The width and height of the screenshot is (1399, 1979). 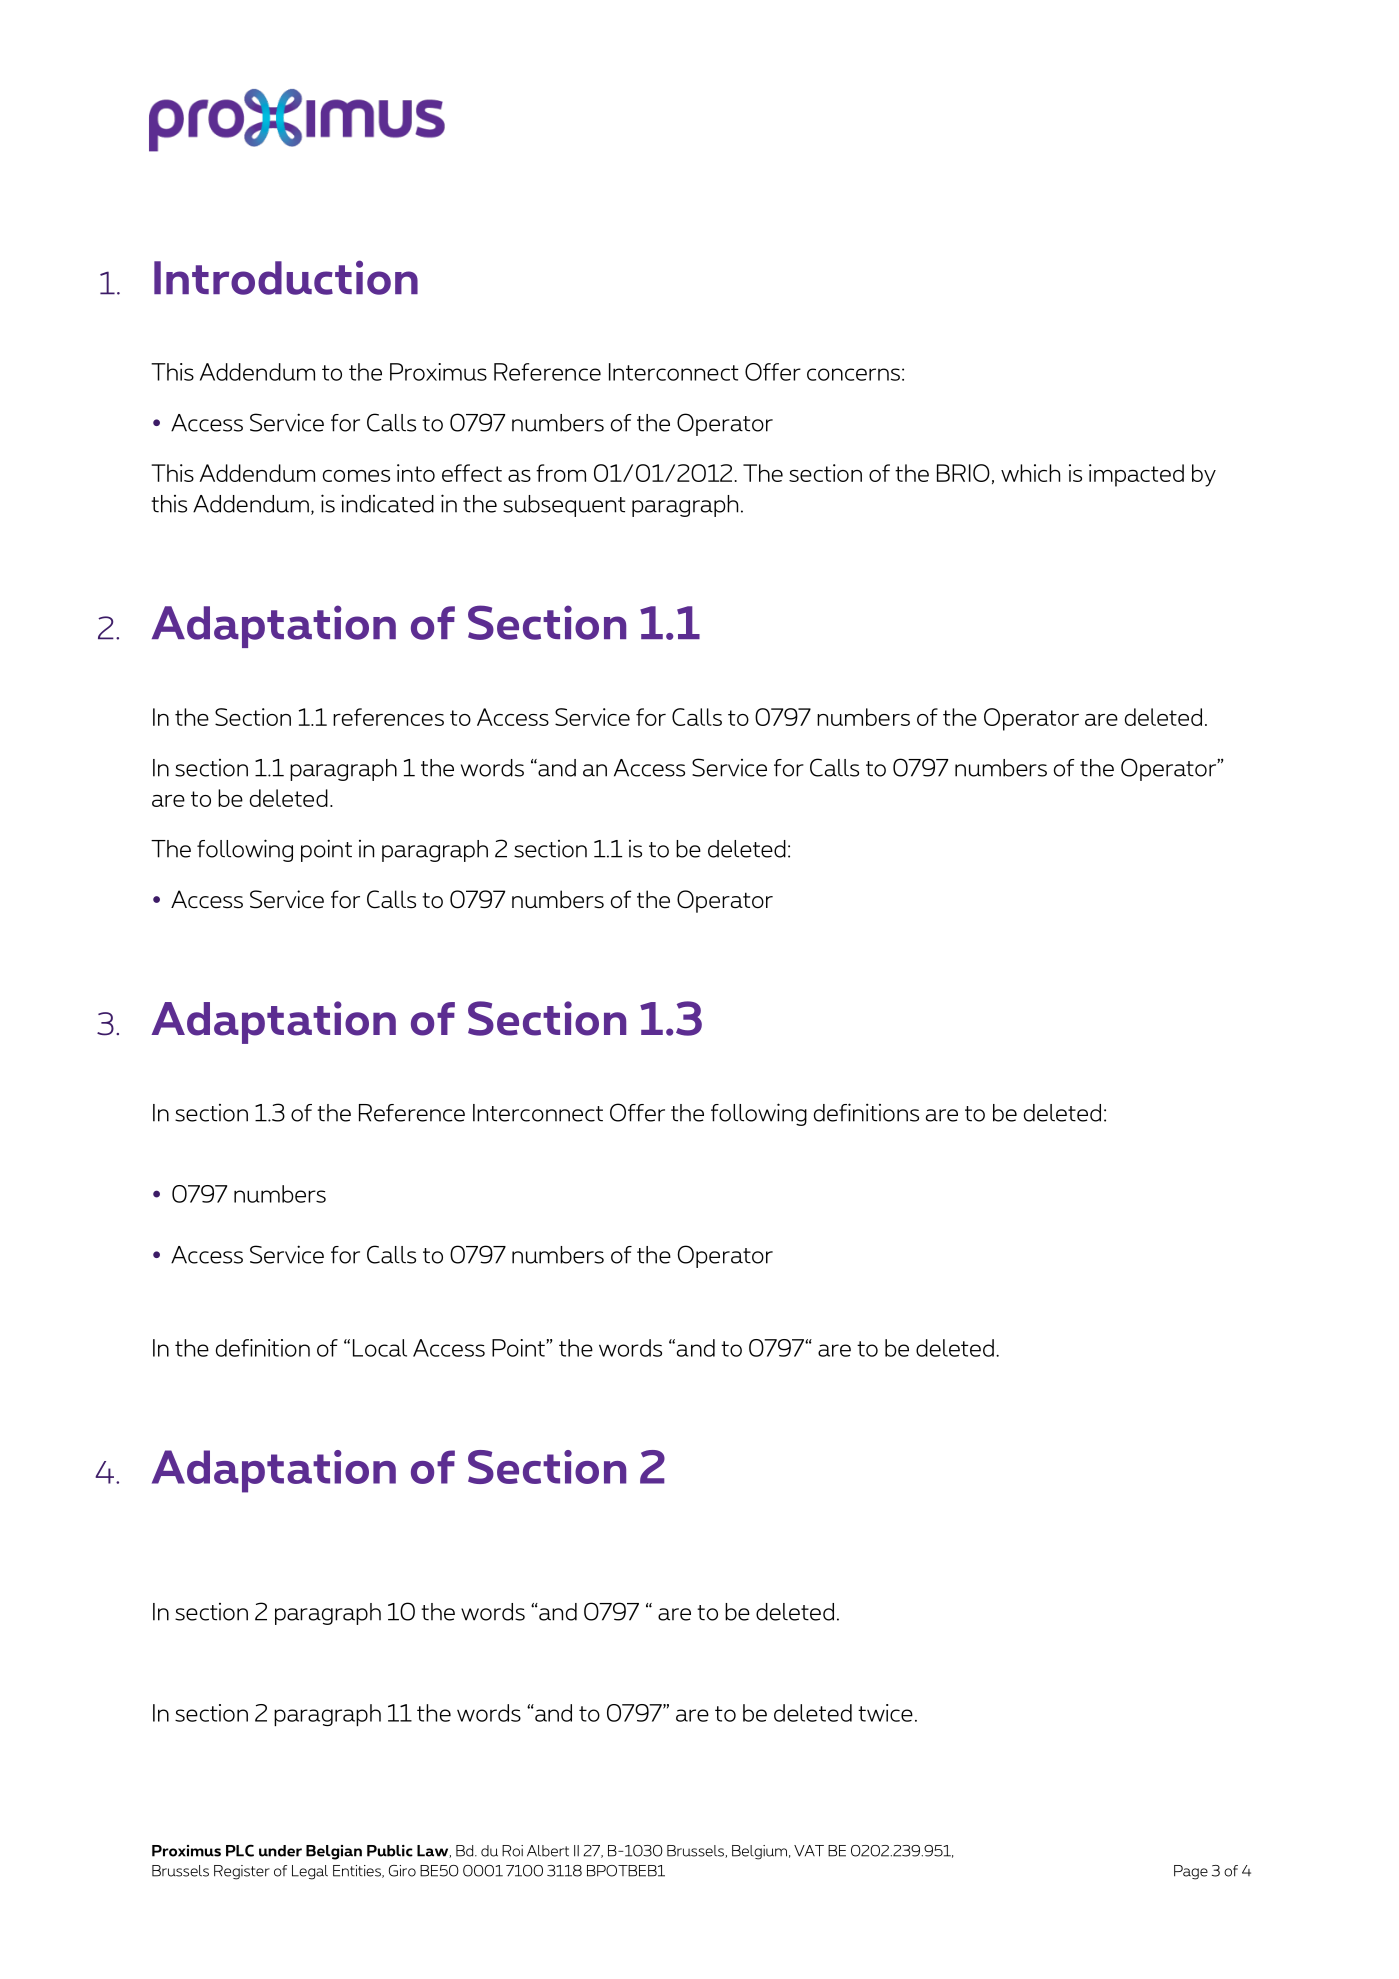 I want to click on Belgian, so click(x=334, y=1852).
